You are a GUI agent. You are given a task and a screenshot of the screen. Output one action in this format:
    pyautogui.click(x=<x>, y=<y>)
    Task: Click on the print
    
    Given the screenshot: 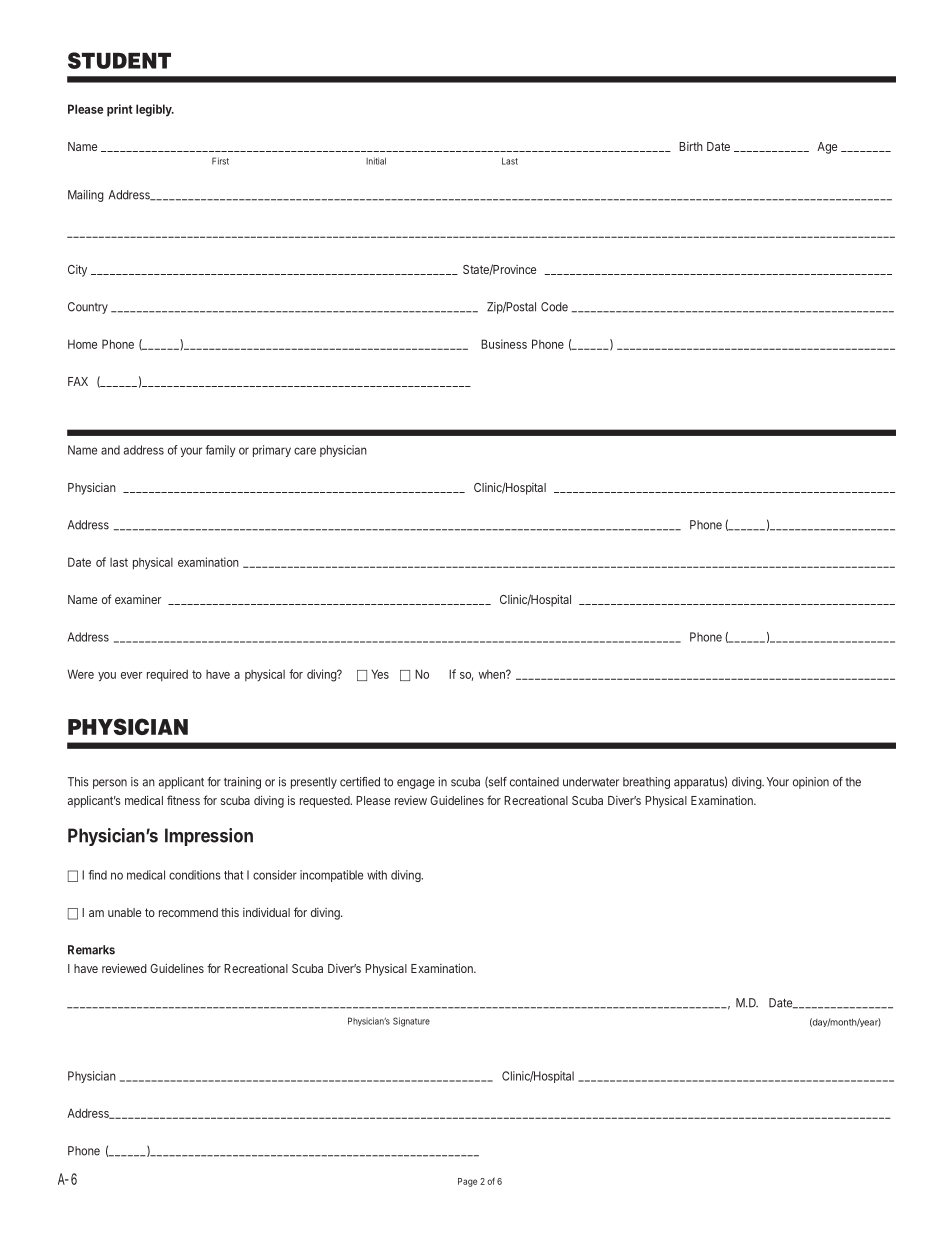 What is the action you would take?
    pyautogui.click(x=120, y=110)
